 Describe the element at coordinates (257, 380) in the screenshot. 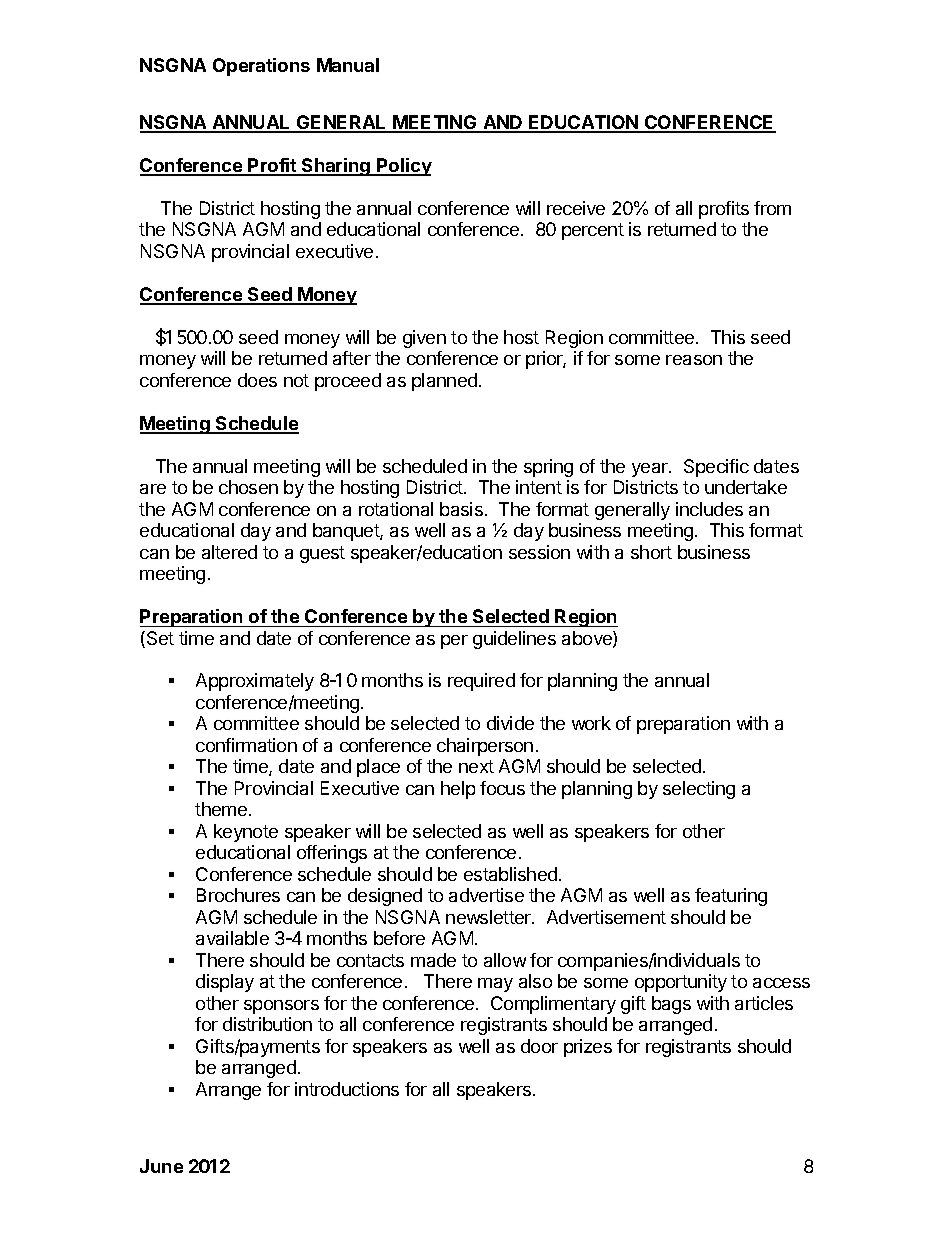

I see `does` at that location.
